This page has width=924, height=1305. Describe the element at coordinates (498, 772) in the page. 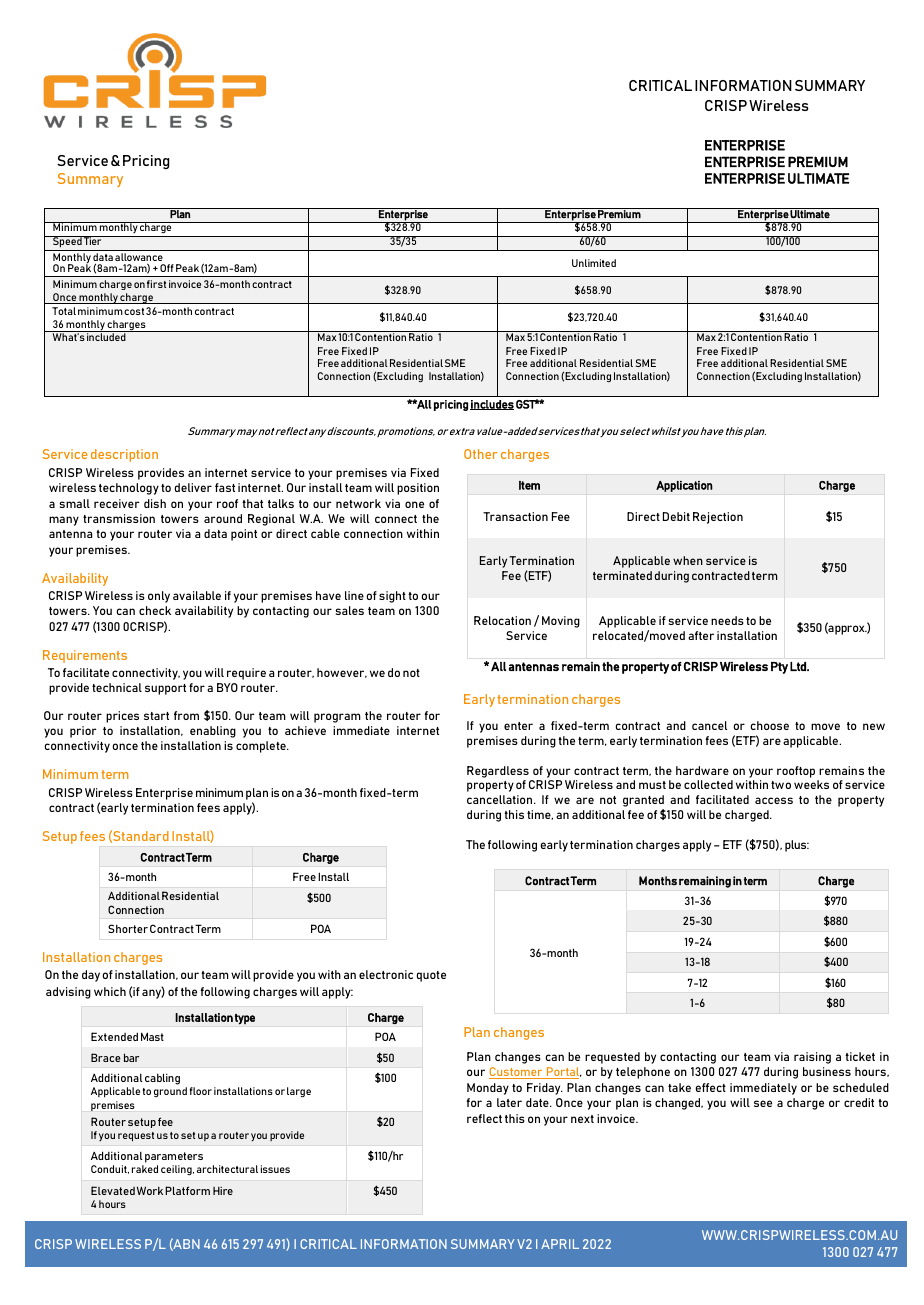

I see `Regardless` at that location.
